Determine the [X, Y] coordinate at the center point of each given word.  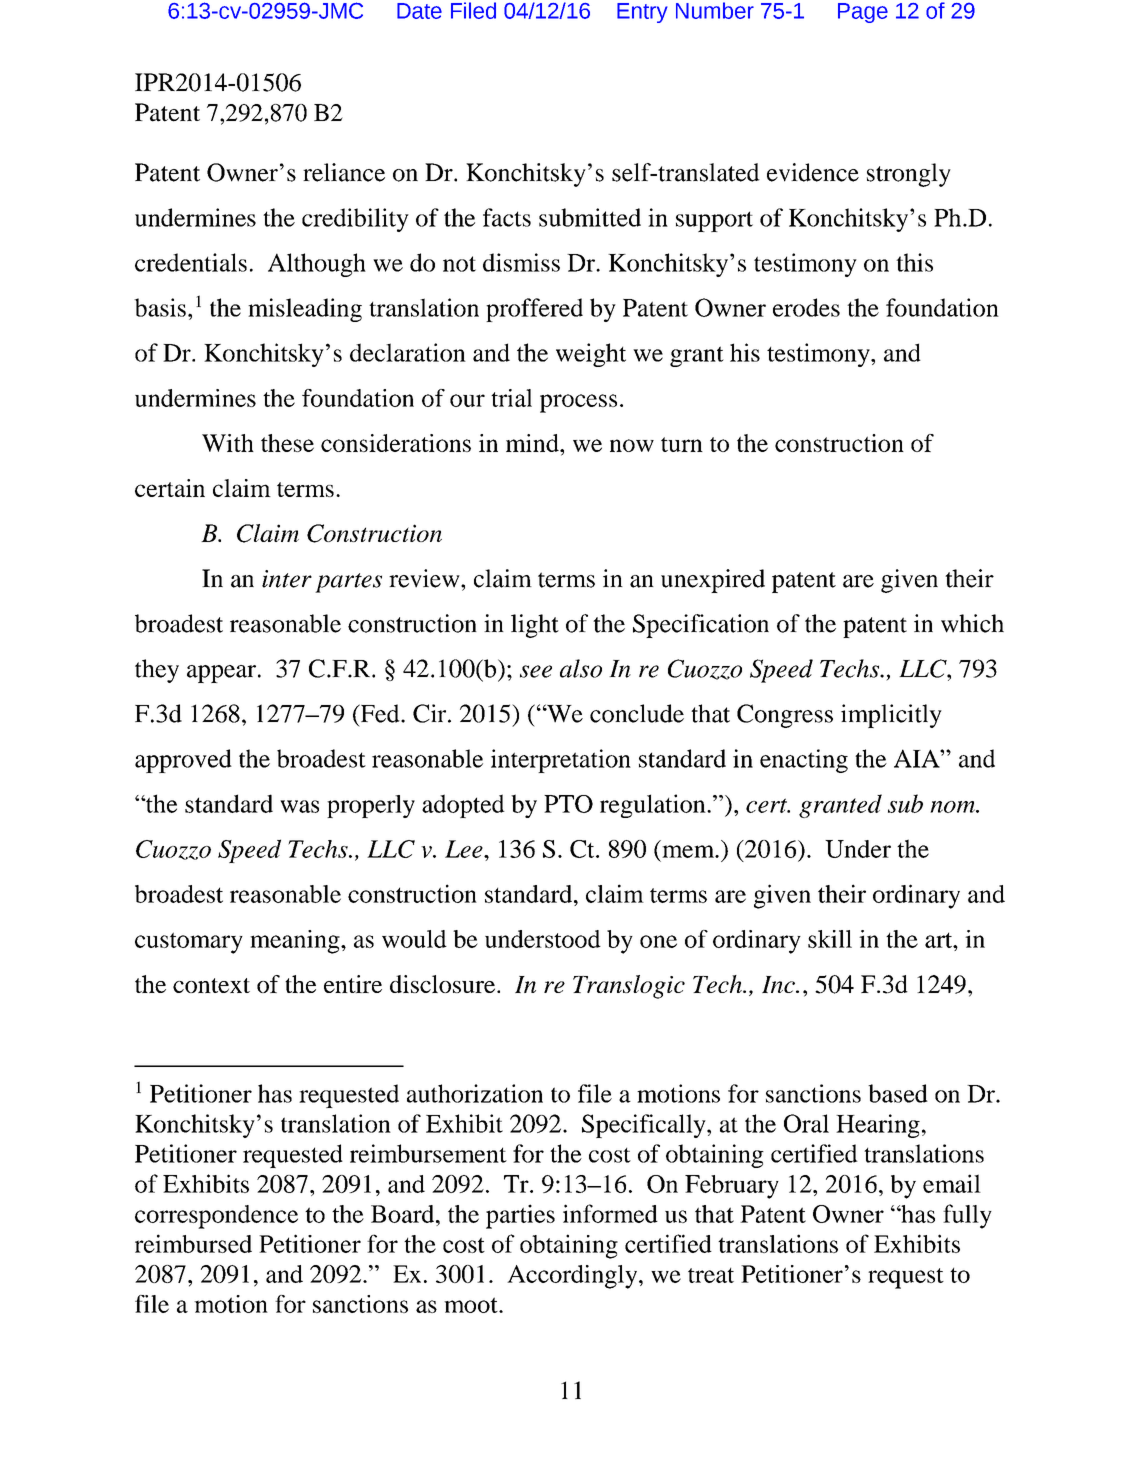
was [299, 806]
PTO [568, 804]
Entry [642, 13]
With [228, 443]
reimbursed [193, 1243]
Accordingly [573, 1277]
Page [863, 13]
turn [682, 444]
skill [830, 939]
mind [533, 443]
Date [419, 11]
